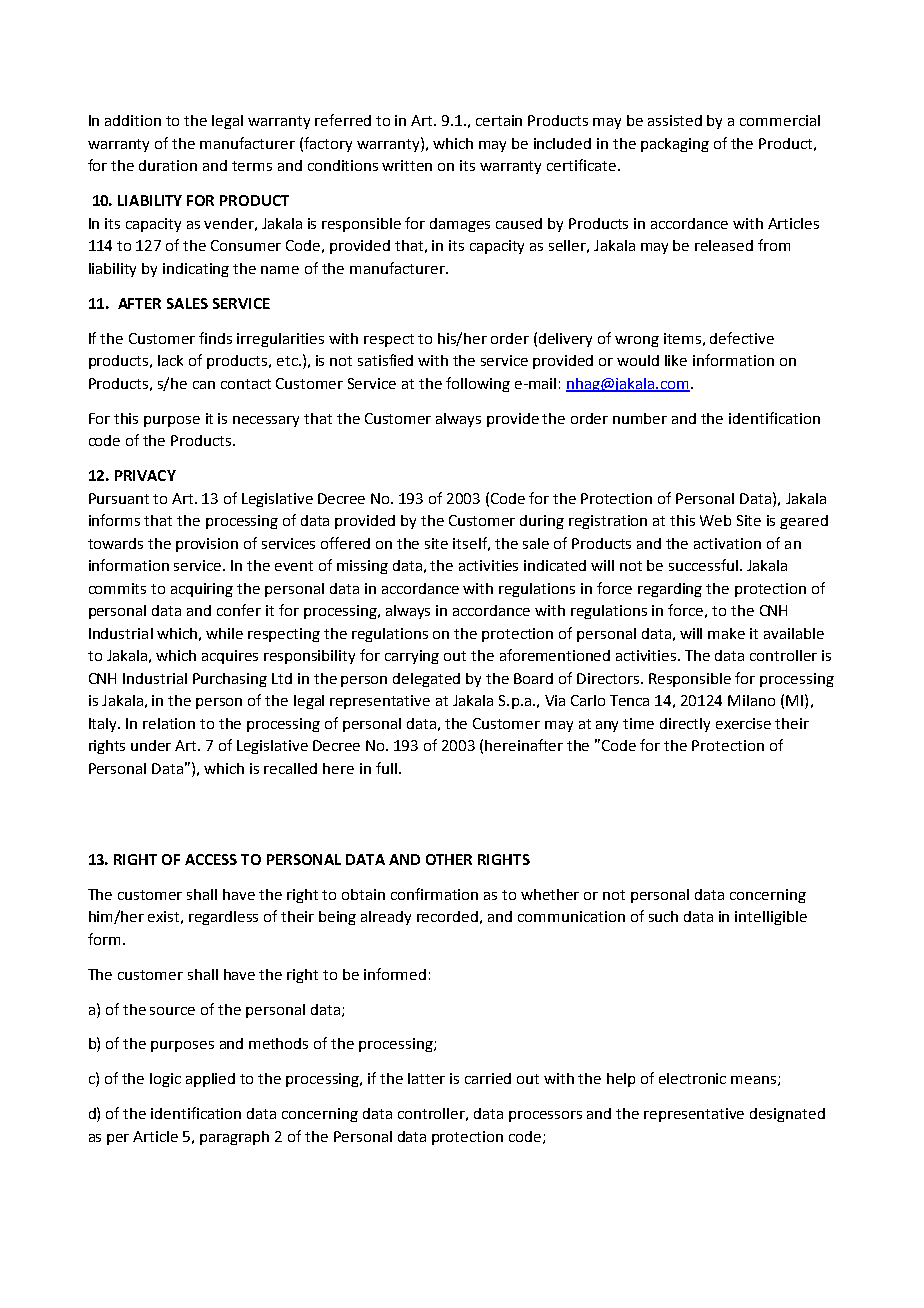 This screenshot has height=1308, width=924. I want to click on written, so click(407, 165).
